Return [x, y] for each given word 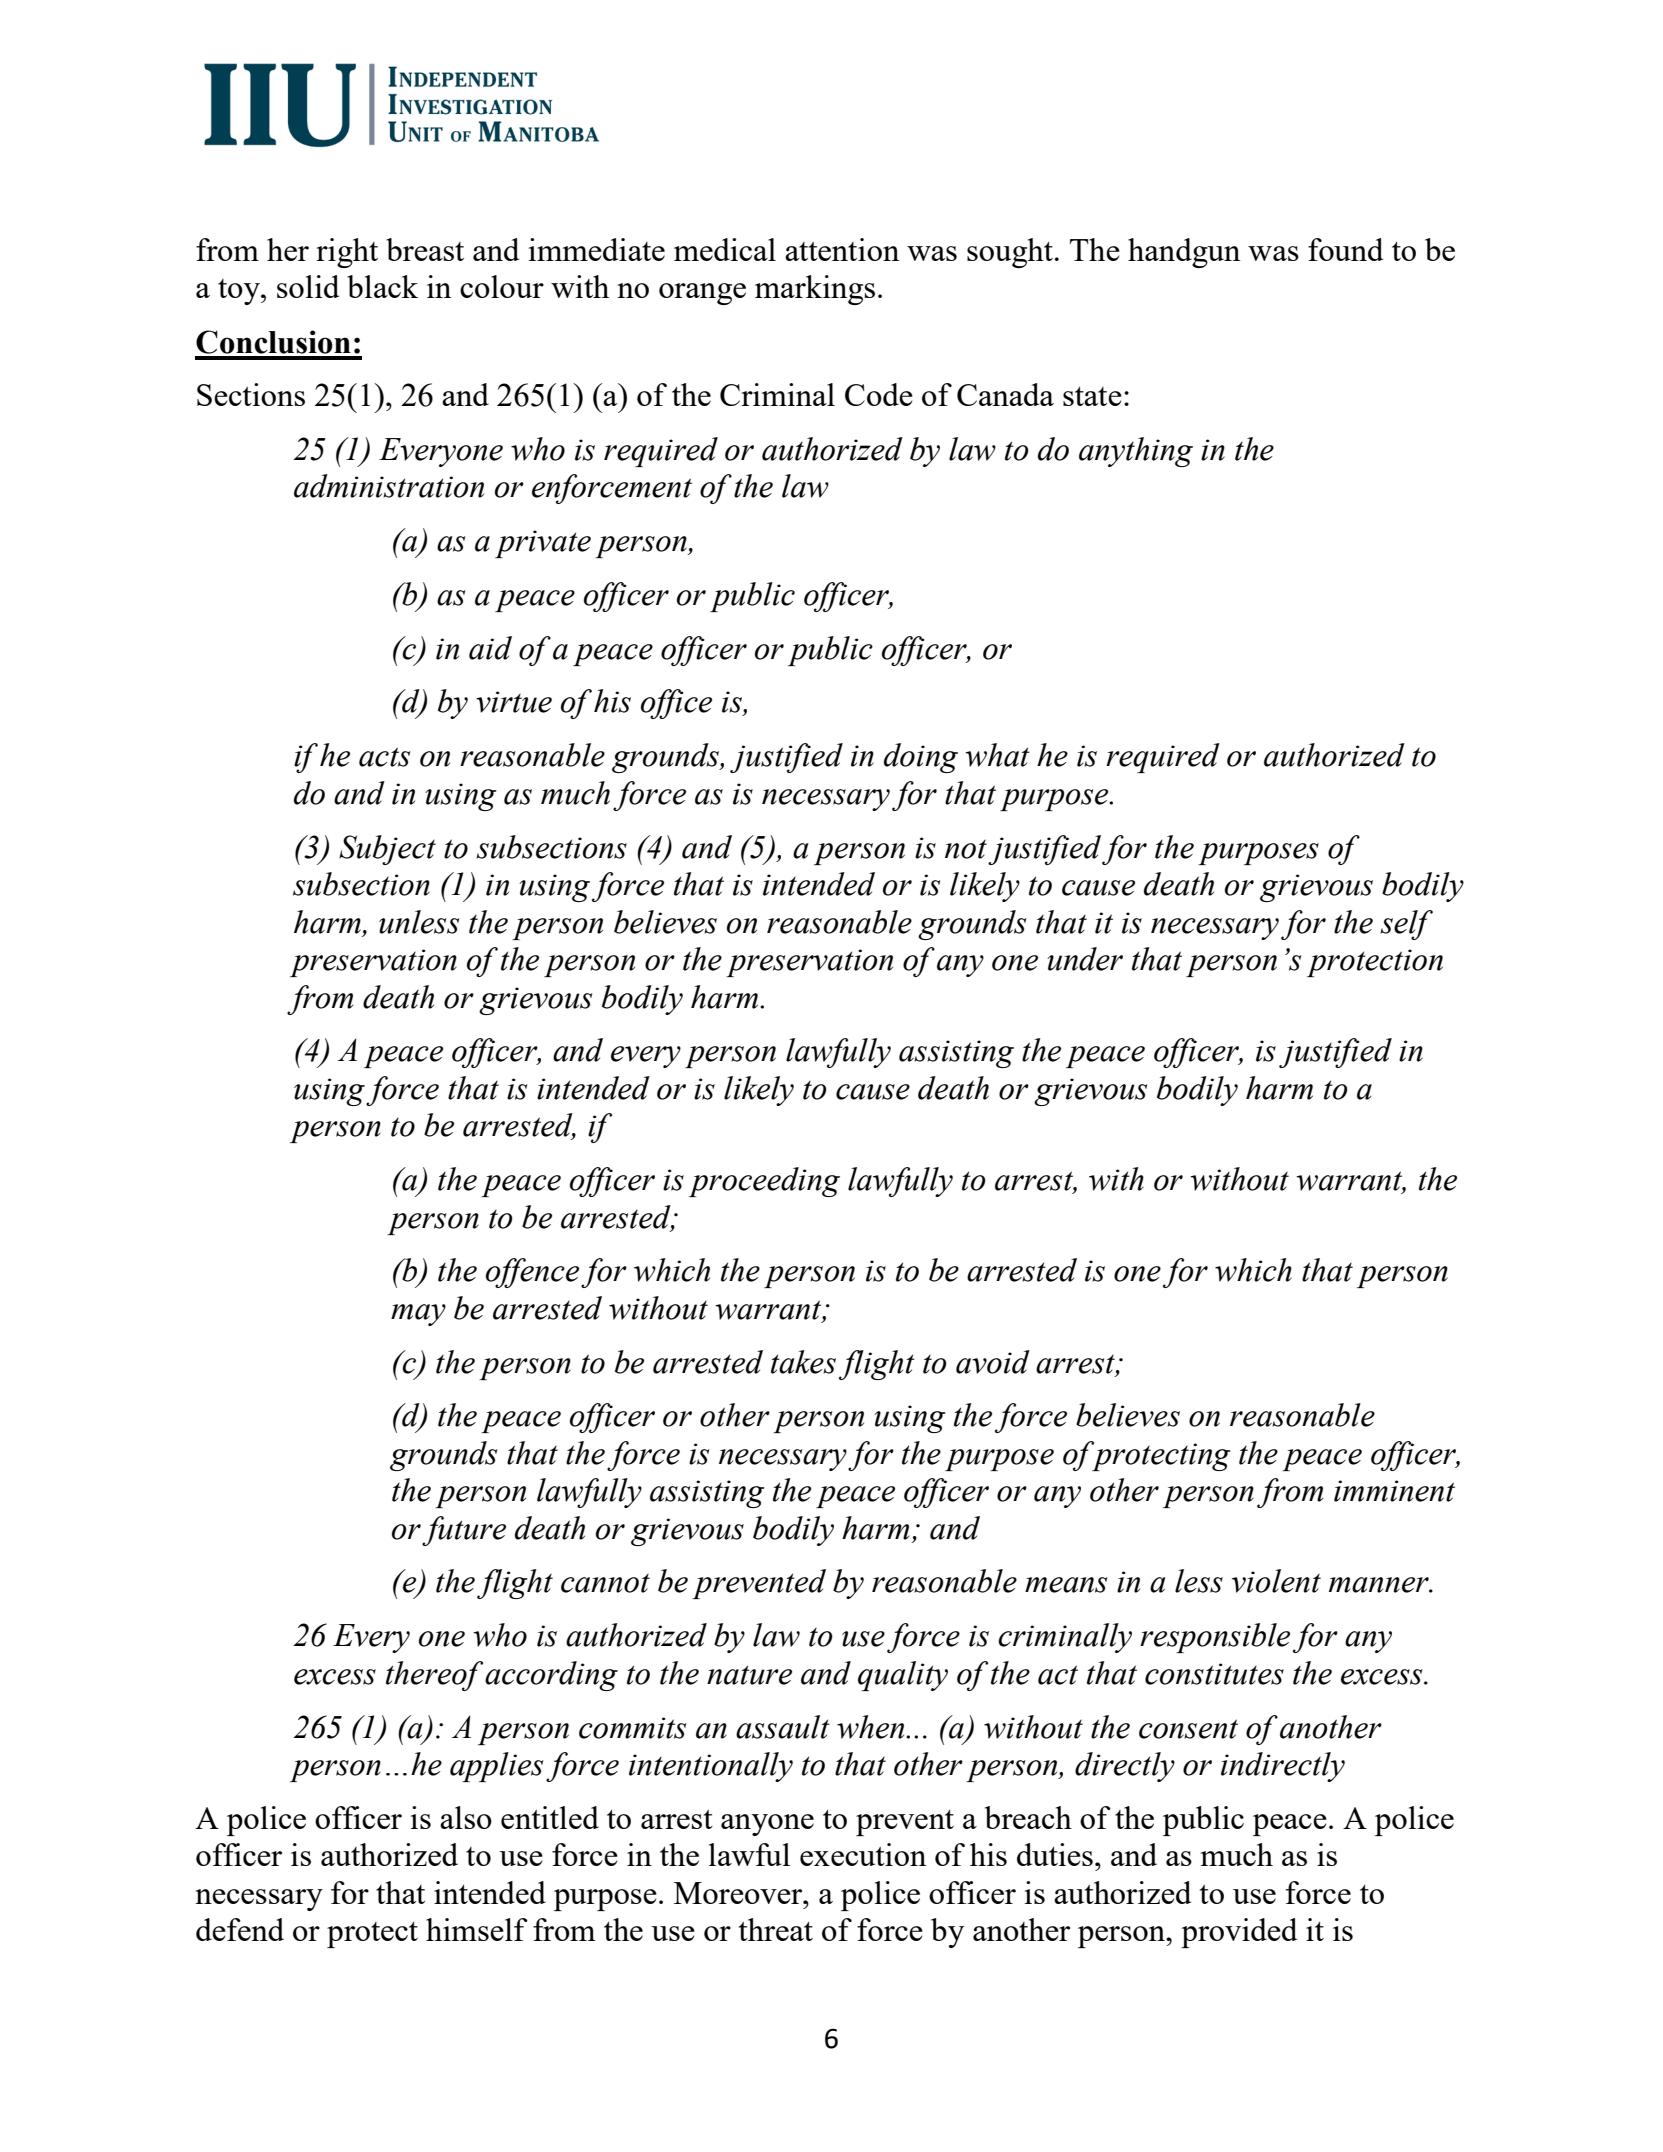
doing [921, 758]
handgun [1184, 253]
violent [1276, 1581]
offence [532, 1273]
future [464, 1531]
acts [384, 757]
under [1085, 959]
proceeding [764, 1182]
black [382, 286]
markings [815, 290]
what [998, 755]
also [466, 1817]
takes [803, 1362]
